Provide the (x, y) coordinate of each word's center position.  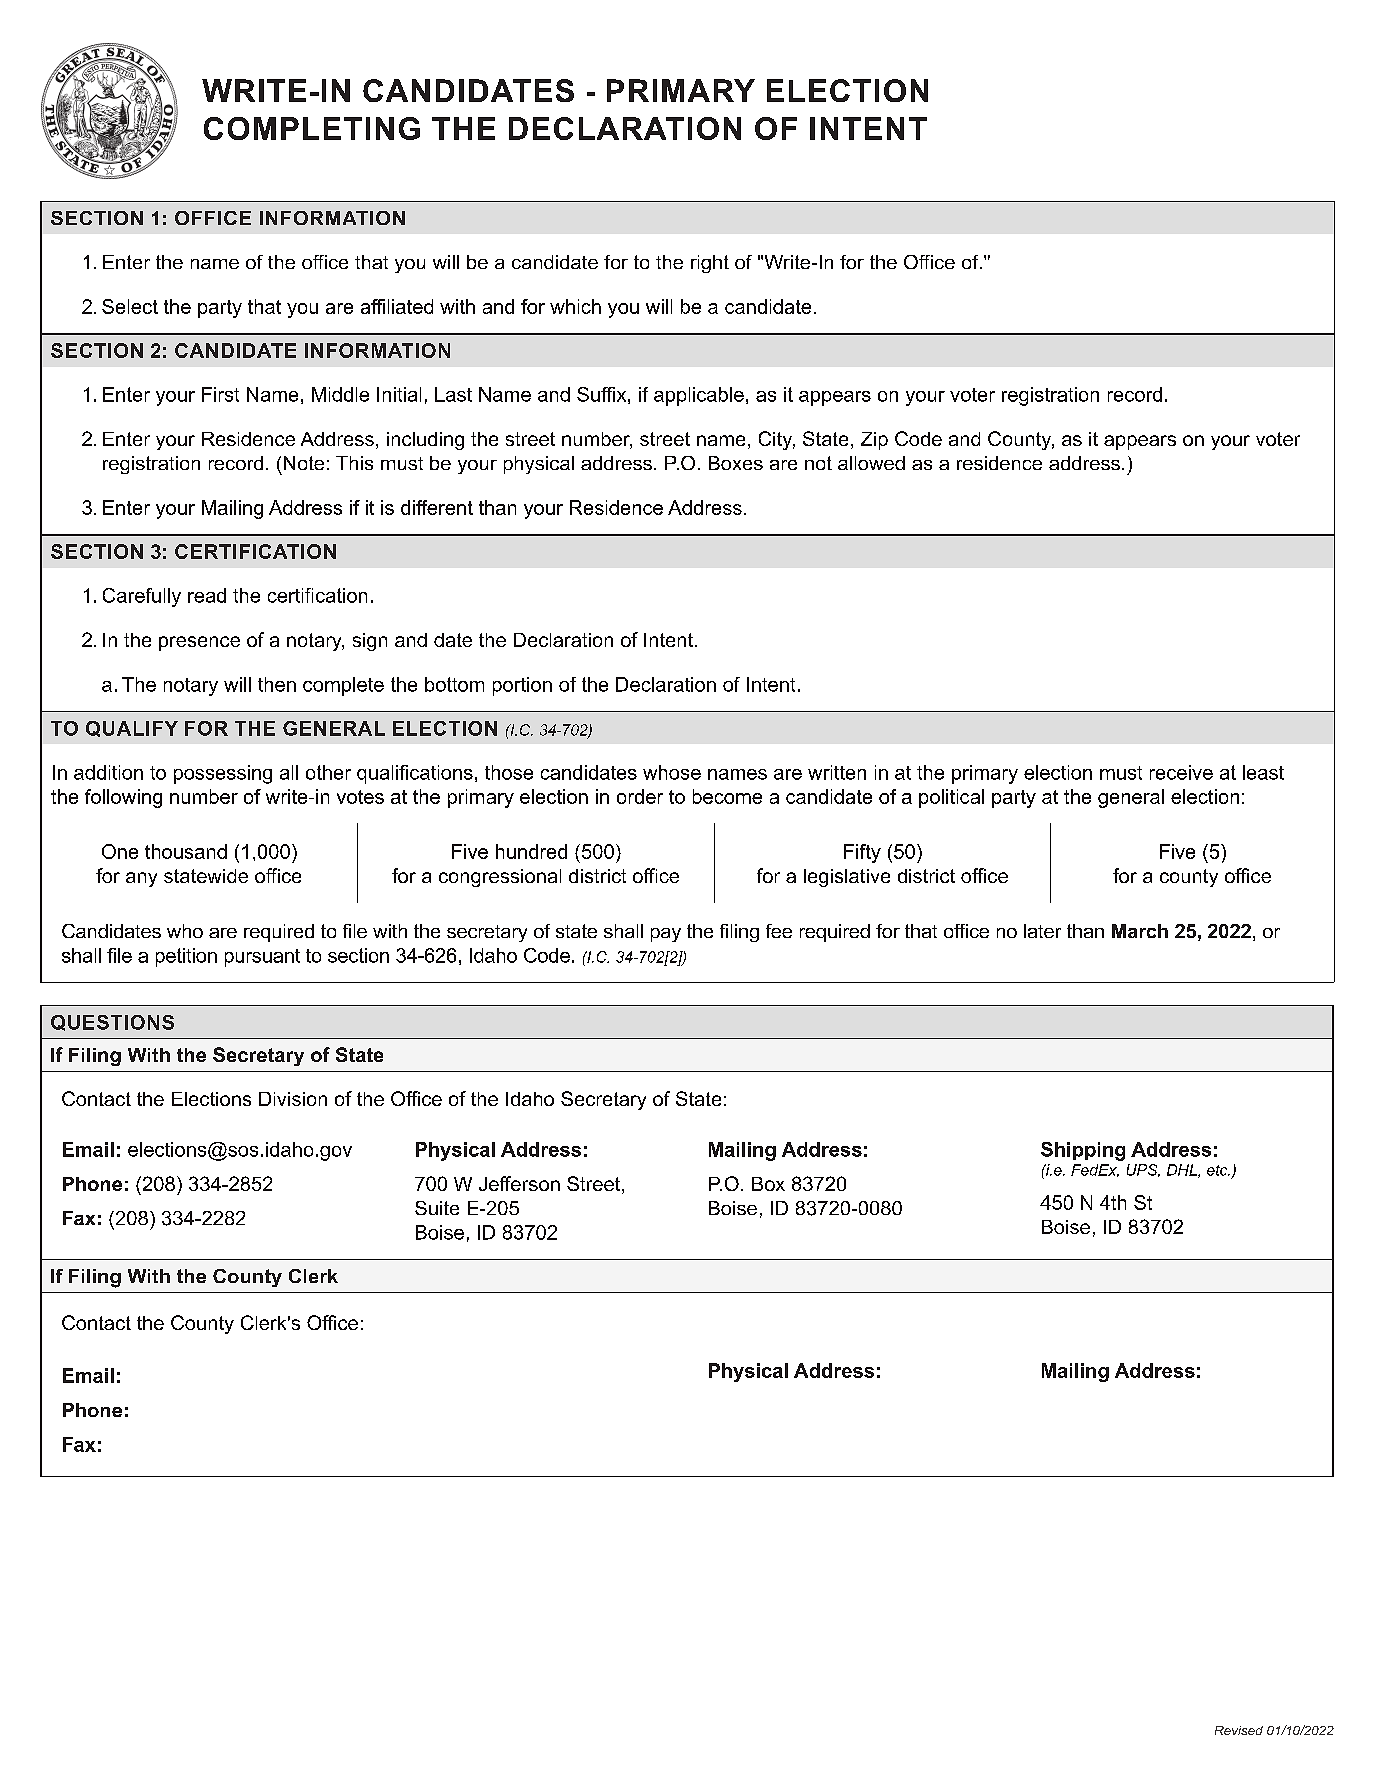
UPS (1143, 1170)
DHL (1183, 1171)
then (277, 684)
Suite (437, 1208)
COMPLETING (312, 128)
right (710, 264)
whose (672, 772)
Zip (874, 441)
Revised (1239, 1730)
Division (293, 1099)
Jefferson (519, 1183)
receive (1181, 772)
